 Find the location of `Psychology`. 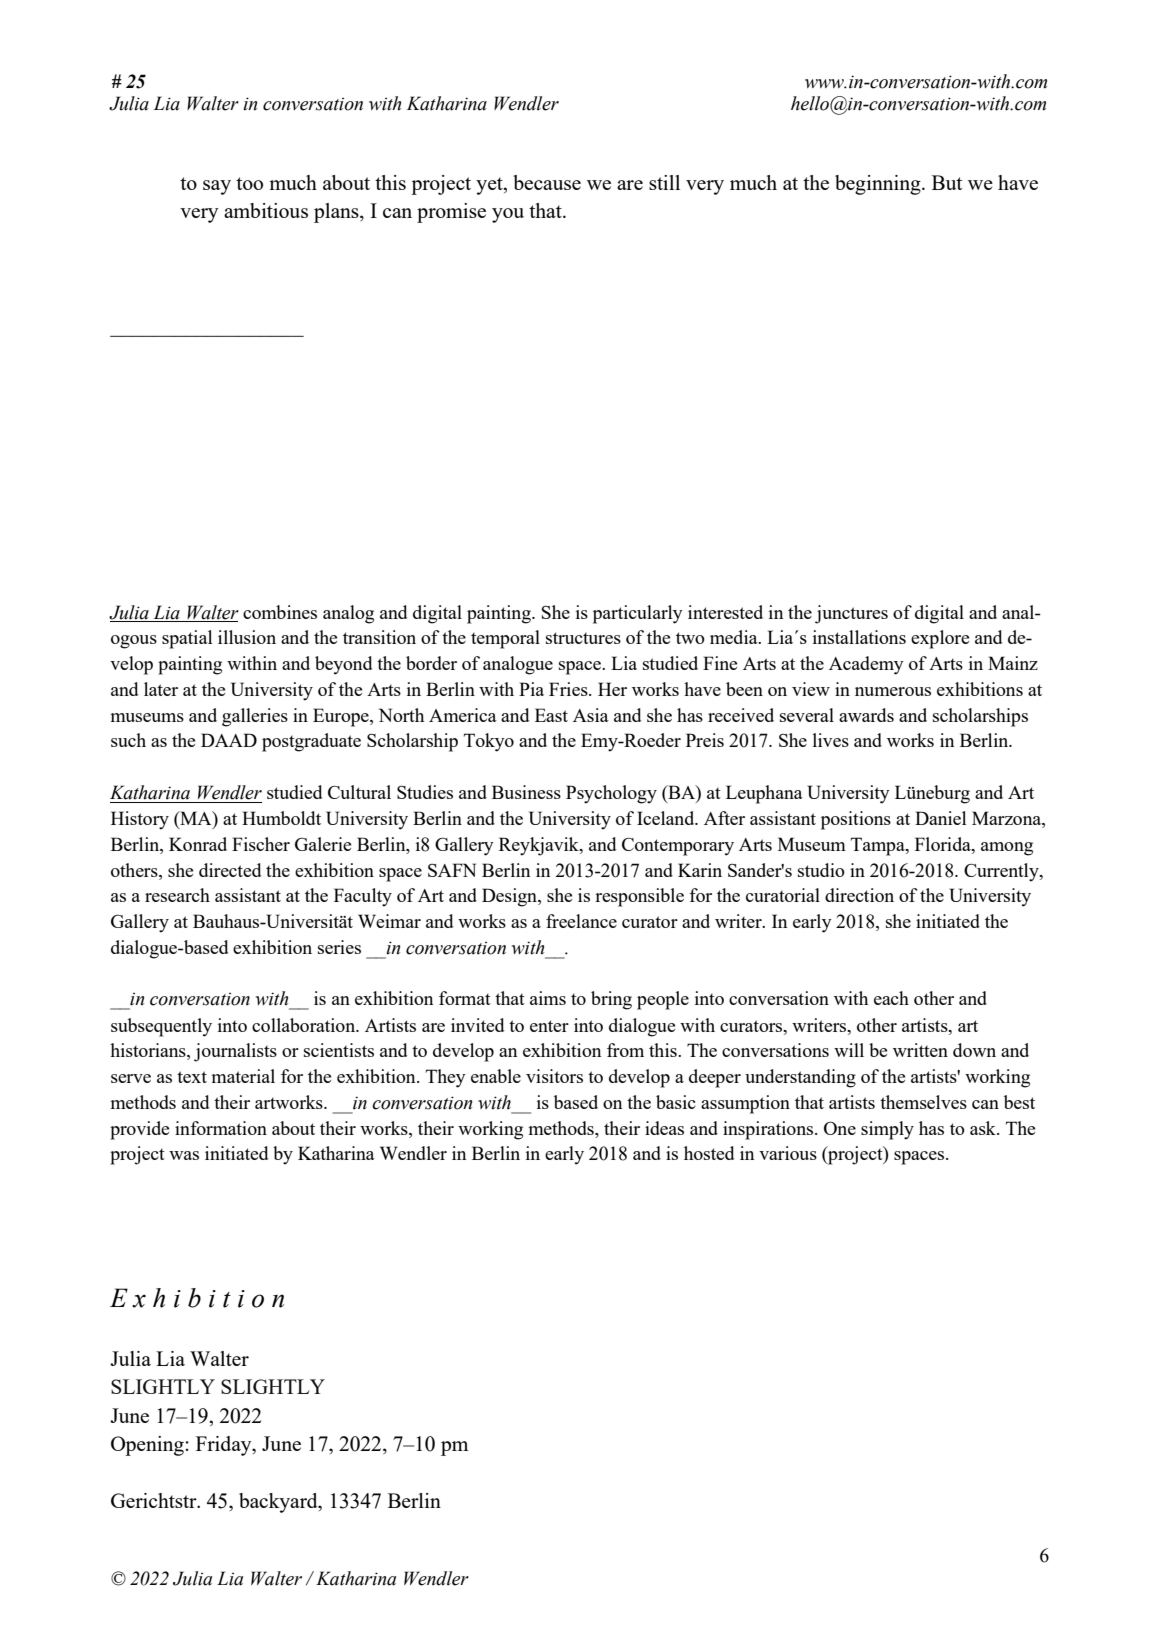

Psychology is located at coordinates (611, 794).
